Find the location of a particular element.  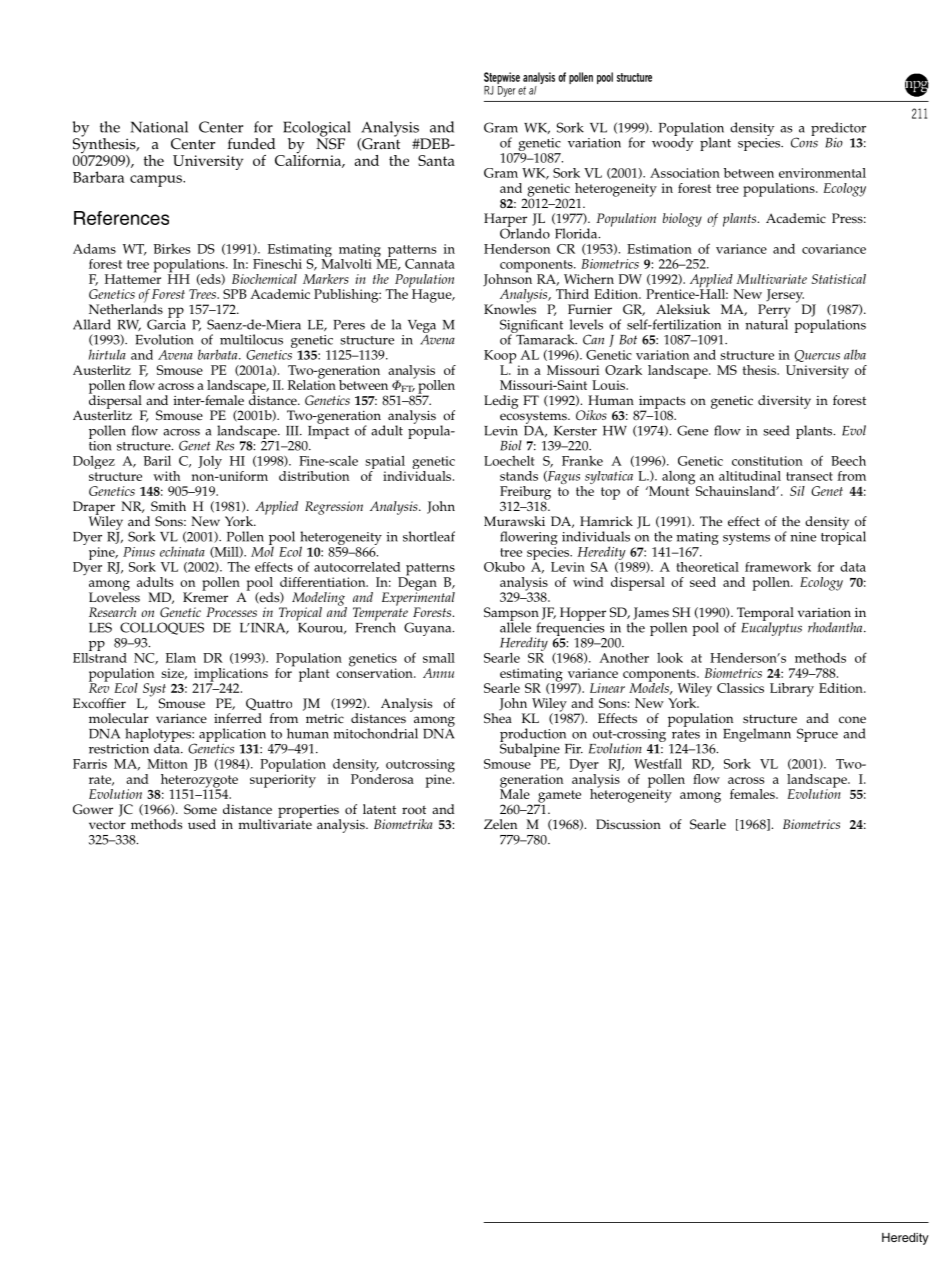

natural is located at coordinates (766, 323).
